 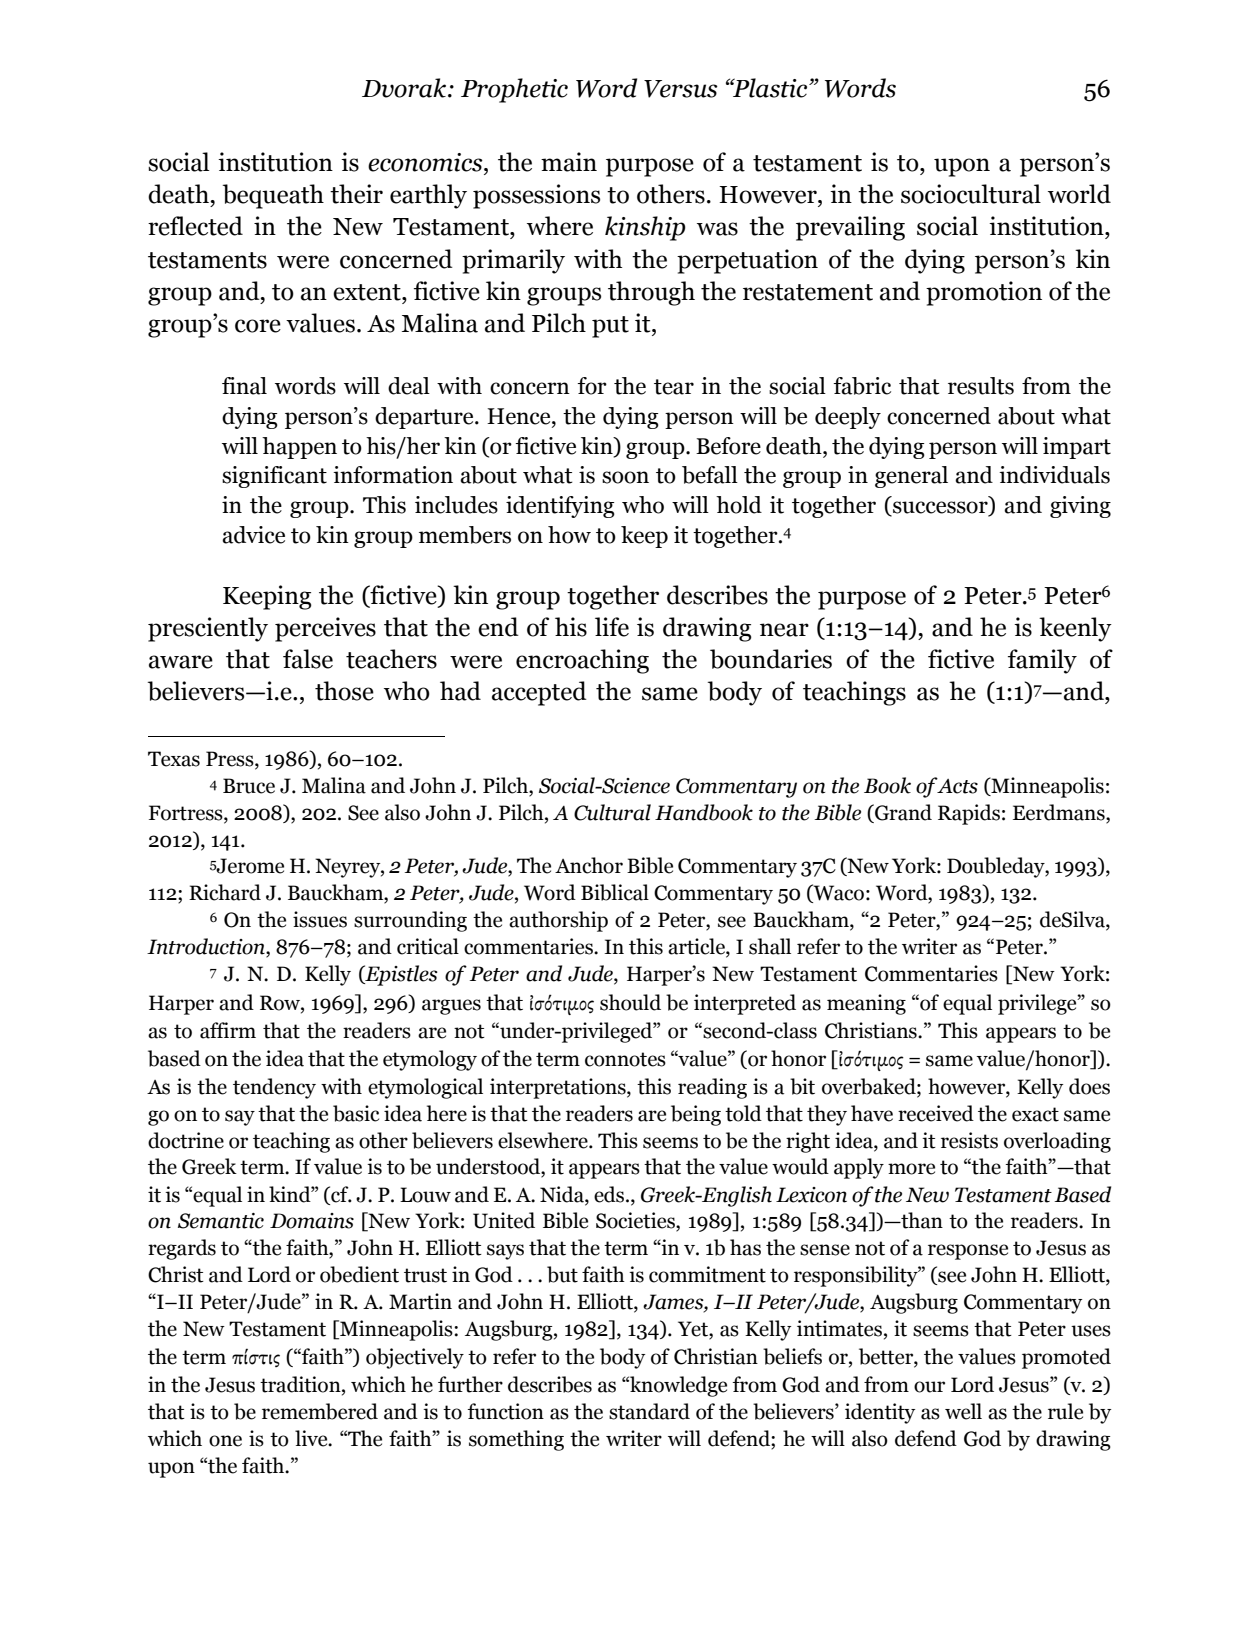 I want to click on bequeath, so click(x=273, y=196).
